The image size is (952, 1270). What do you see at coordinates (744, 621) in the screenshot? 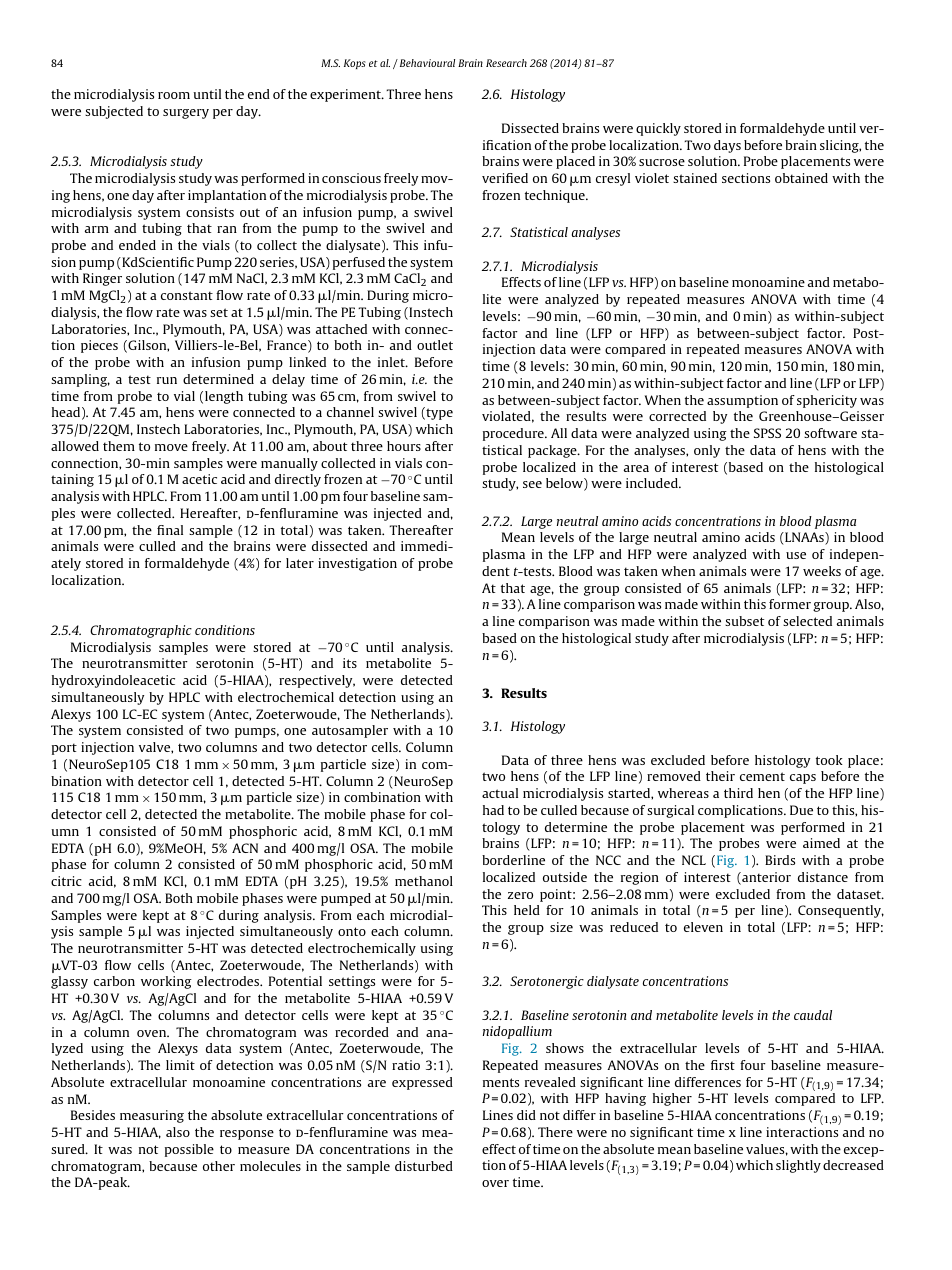
I see `subset` at bounding box center [744, 621].
